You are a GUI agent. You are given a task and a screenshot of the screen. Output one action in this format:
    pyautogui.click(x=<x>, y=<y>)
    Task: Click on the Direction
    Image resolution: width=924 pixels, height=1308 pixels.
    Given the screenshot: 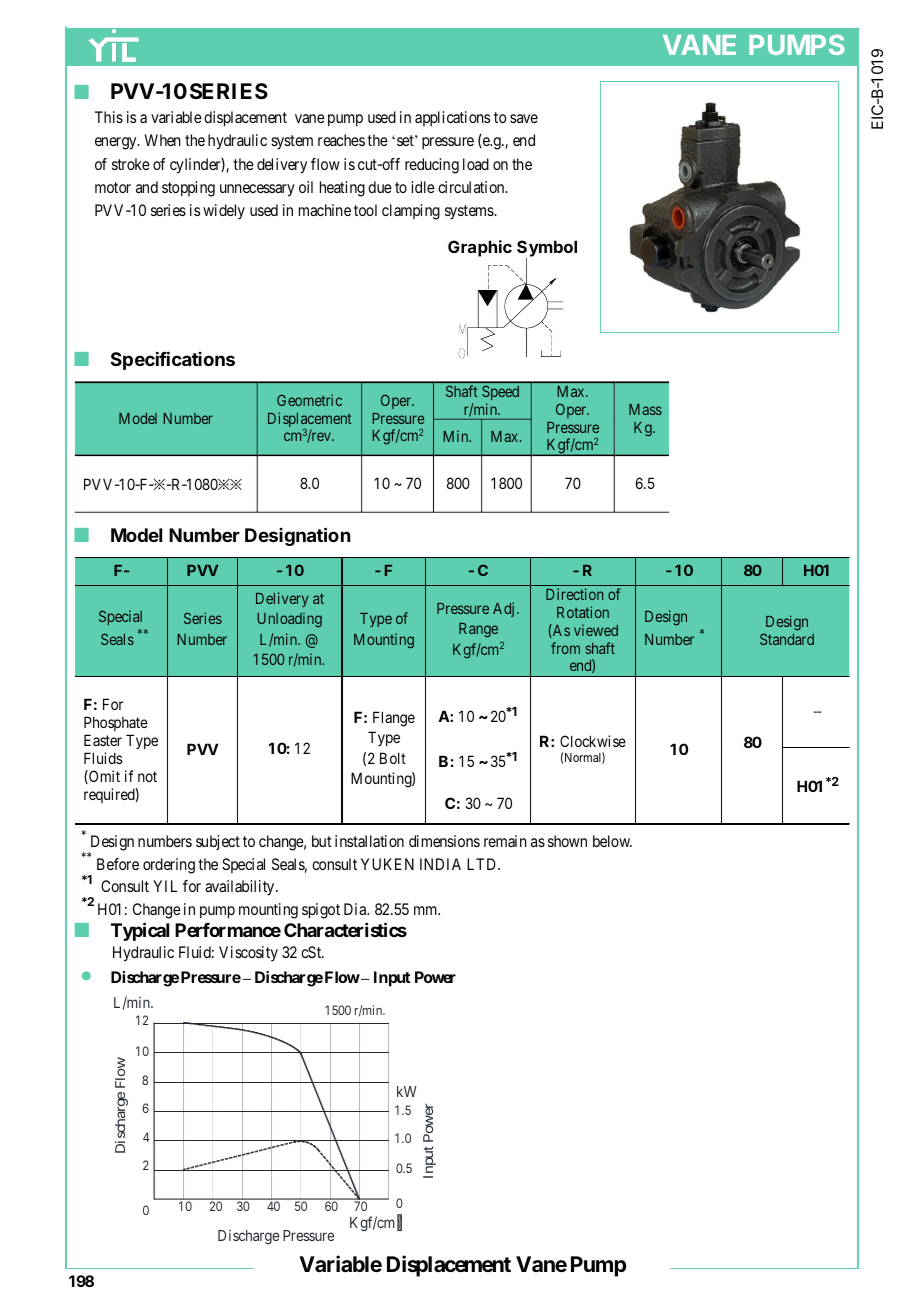 What is the action you would take?
    pyautogui.click(x=574, y=594)
